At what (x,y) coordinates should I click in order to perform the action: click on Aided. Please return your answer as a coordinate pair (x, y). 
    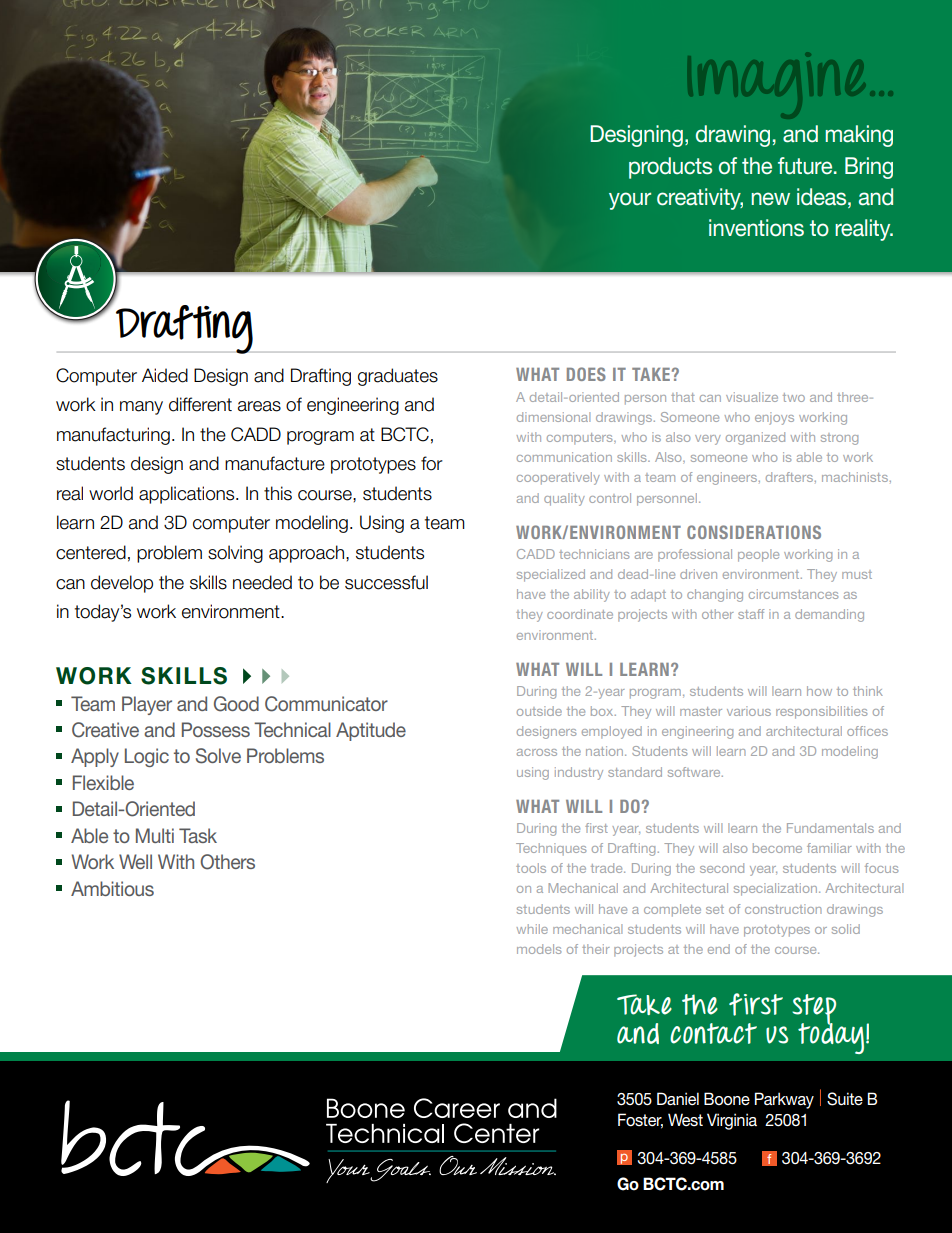
    Looking at the image, I should click on (165, 375).
